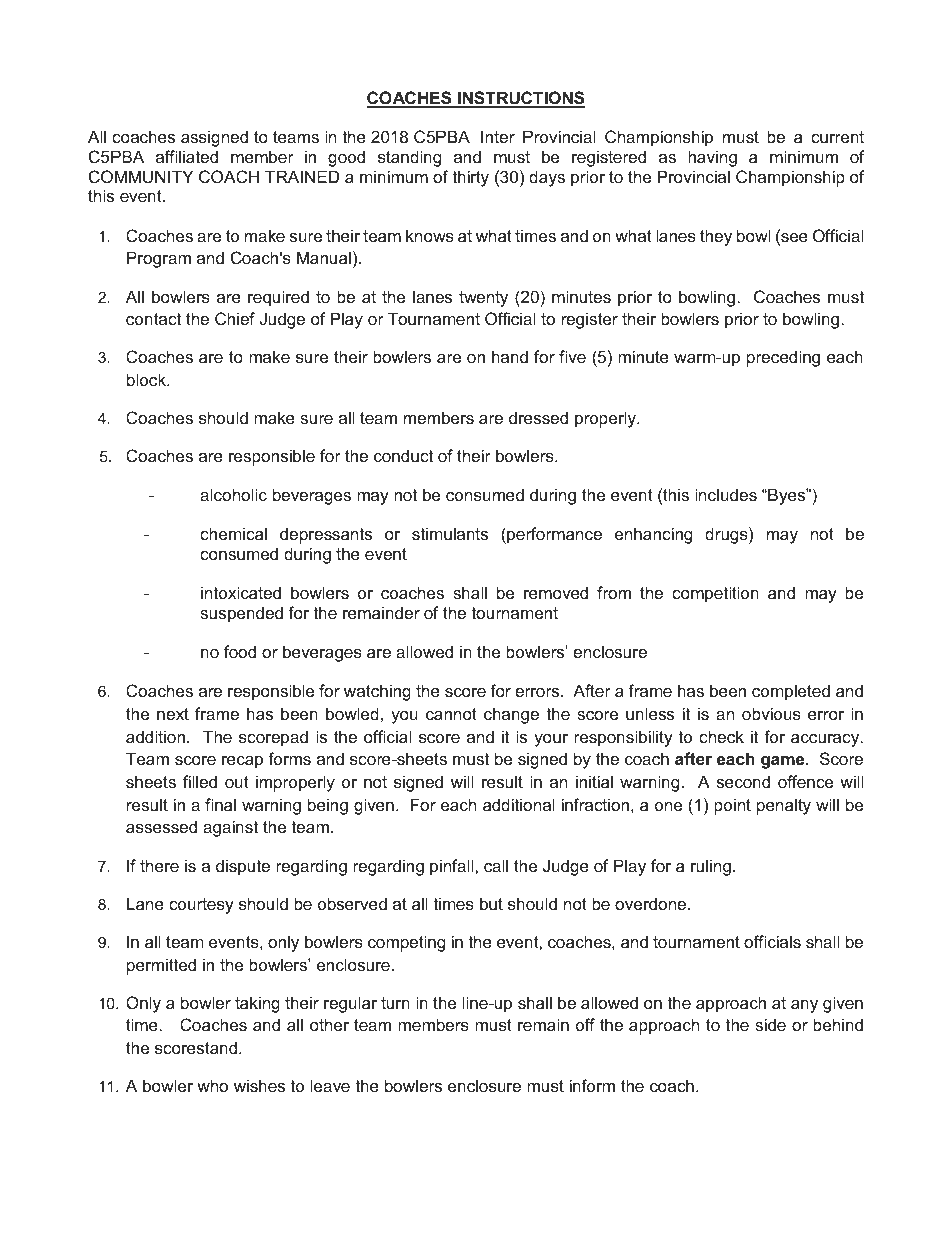  I want to click on alcoholic, so click(233, 494).
